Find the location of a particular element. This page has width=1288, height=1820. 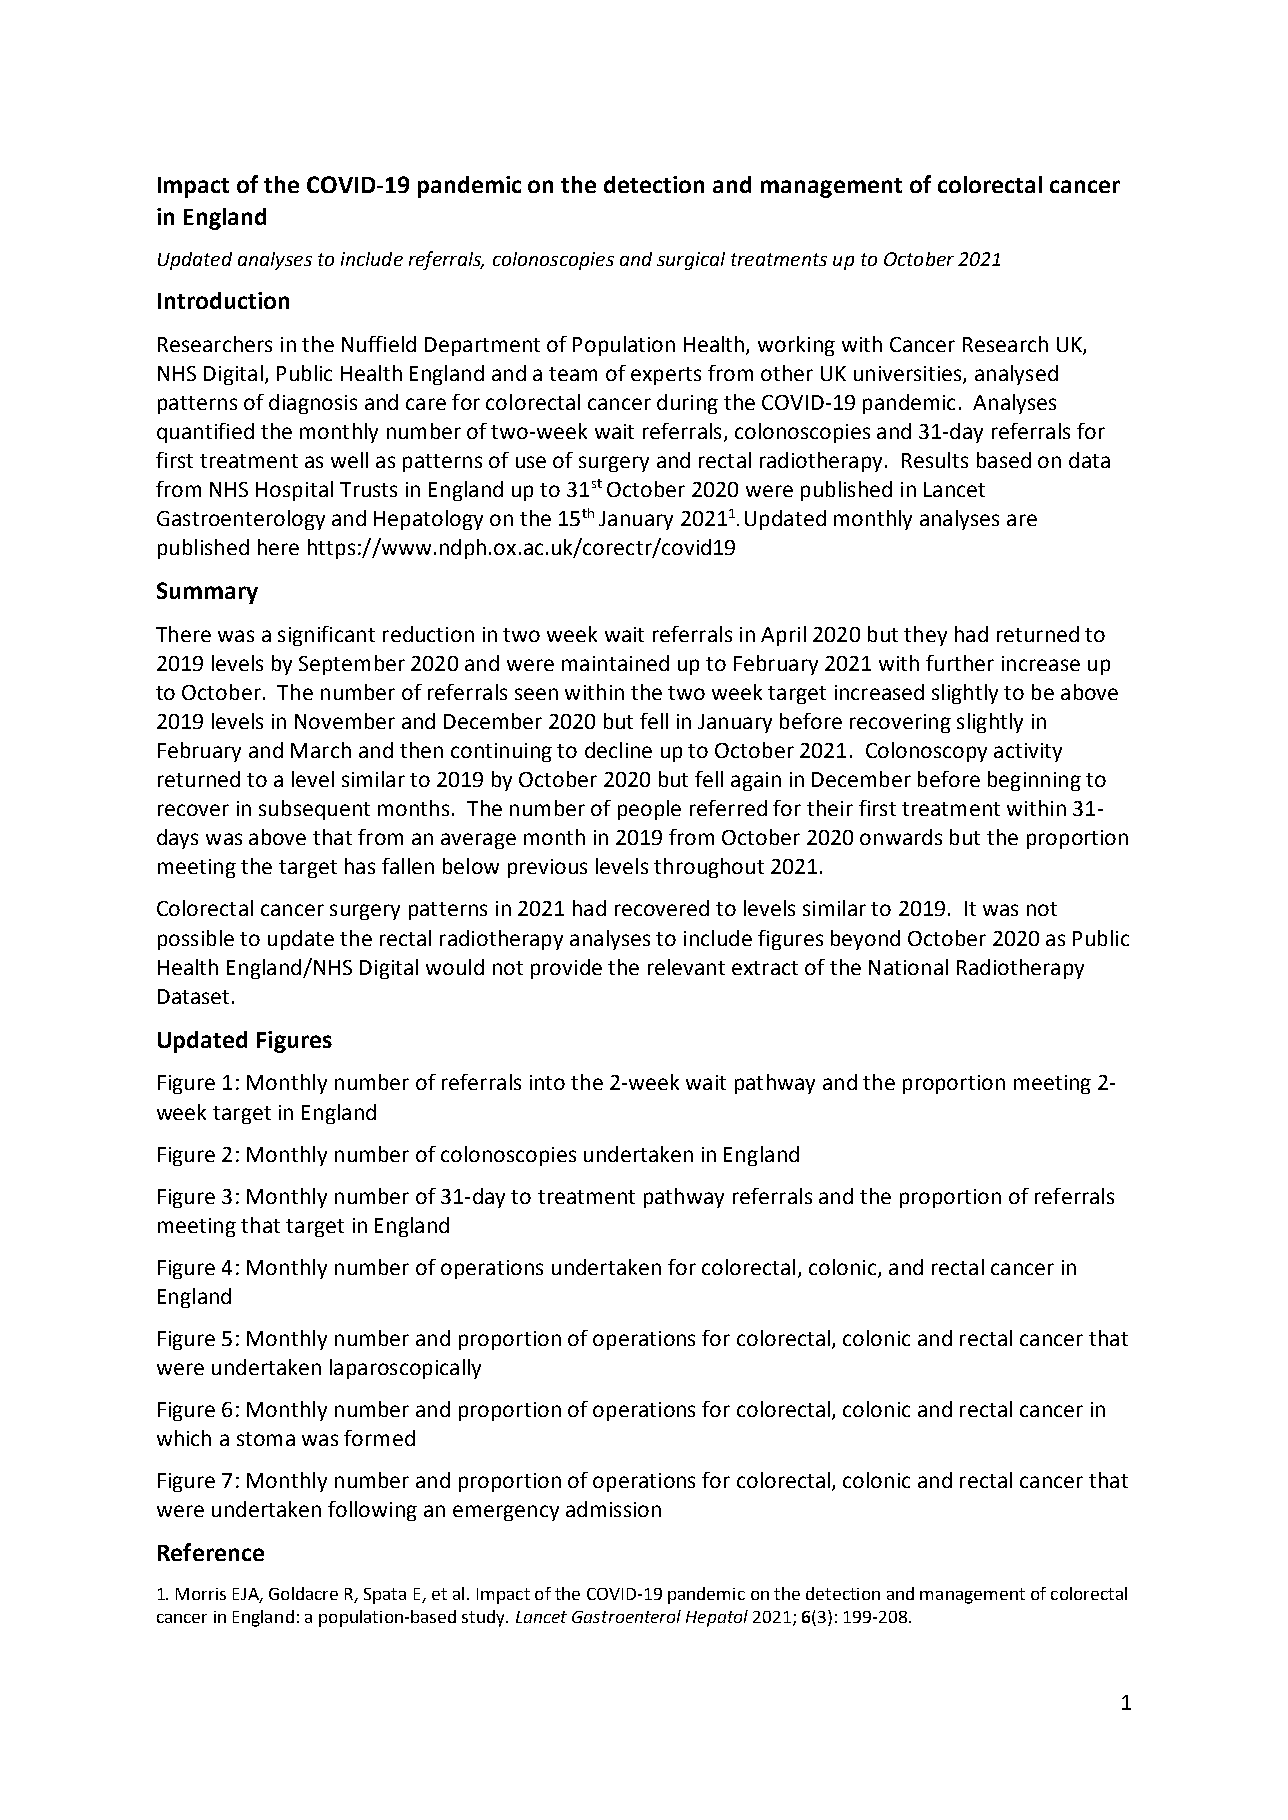

possible is located at coordinates (196, 940).
